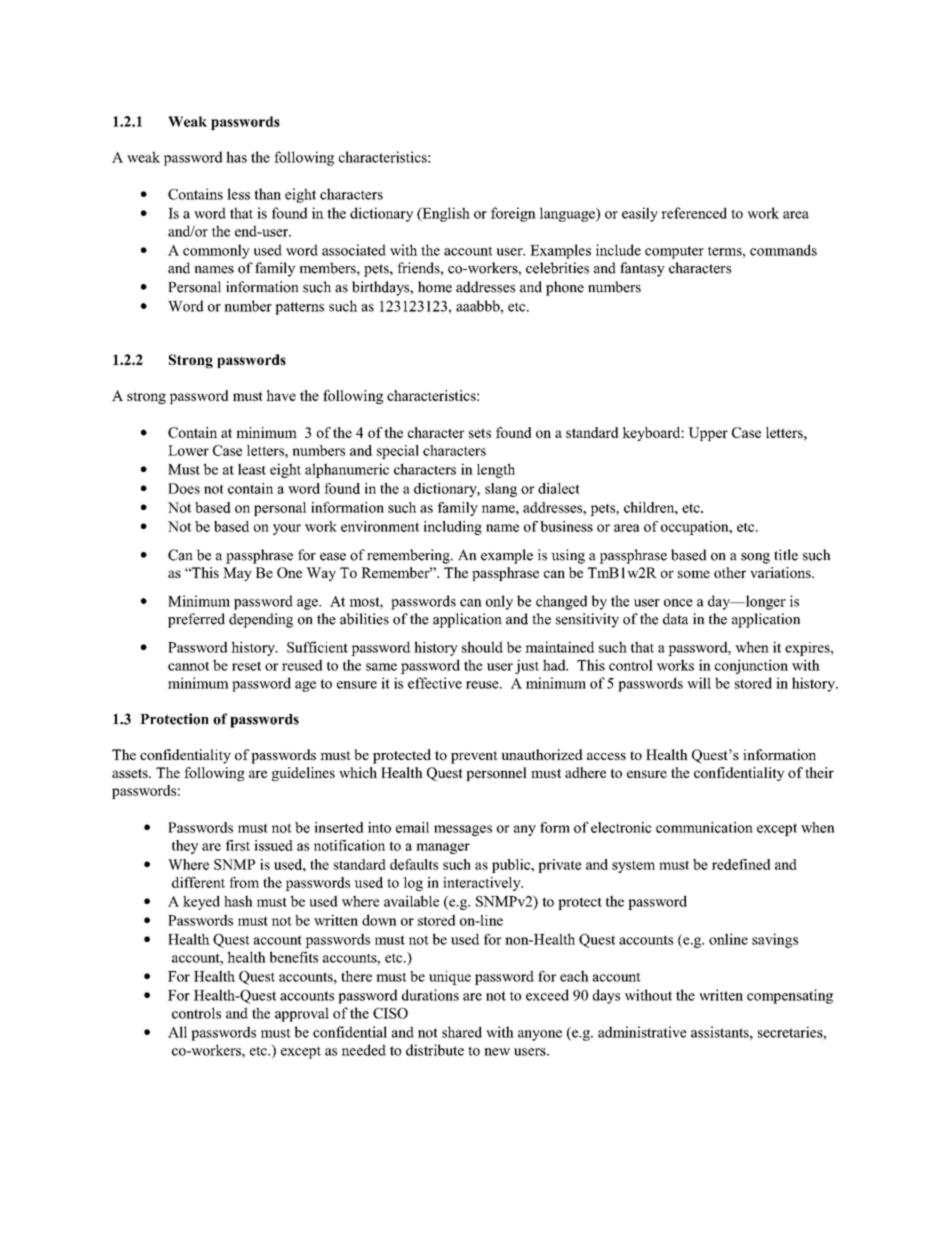  I want to click on messages, so click(463, 830).
